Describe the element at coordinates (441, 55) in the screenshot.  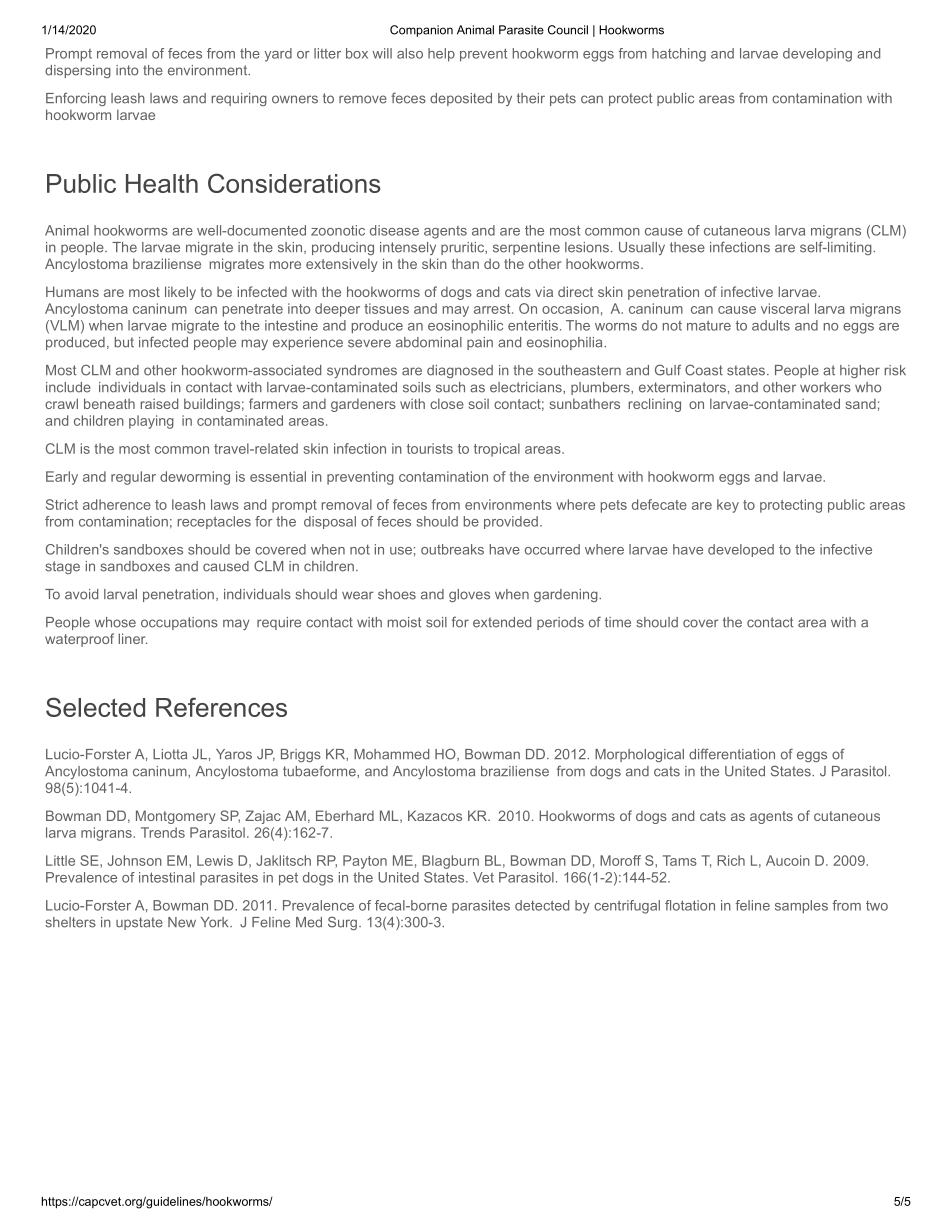
I see `help` at that location.
